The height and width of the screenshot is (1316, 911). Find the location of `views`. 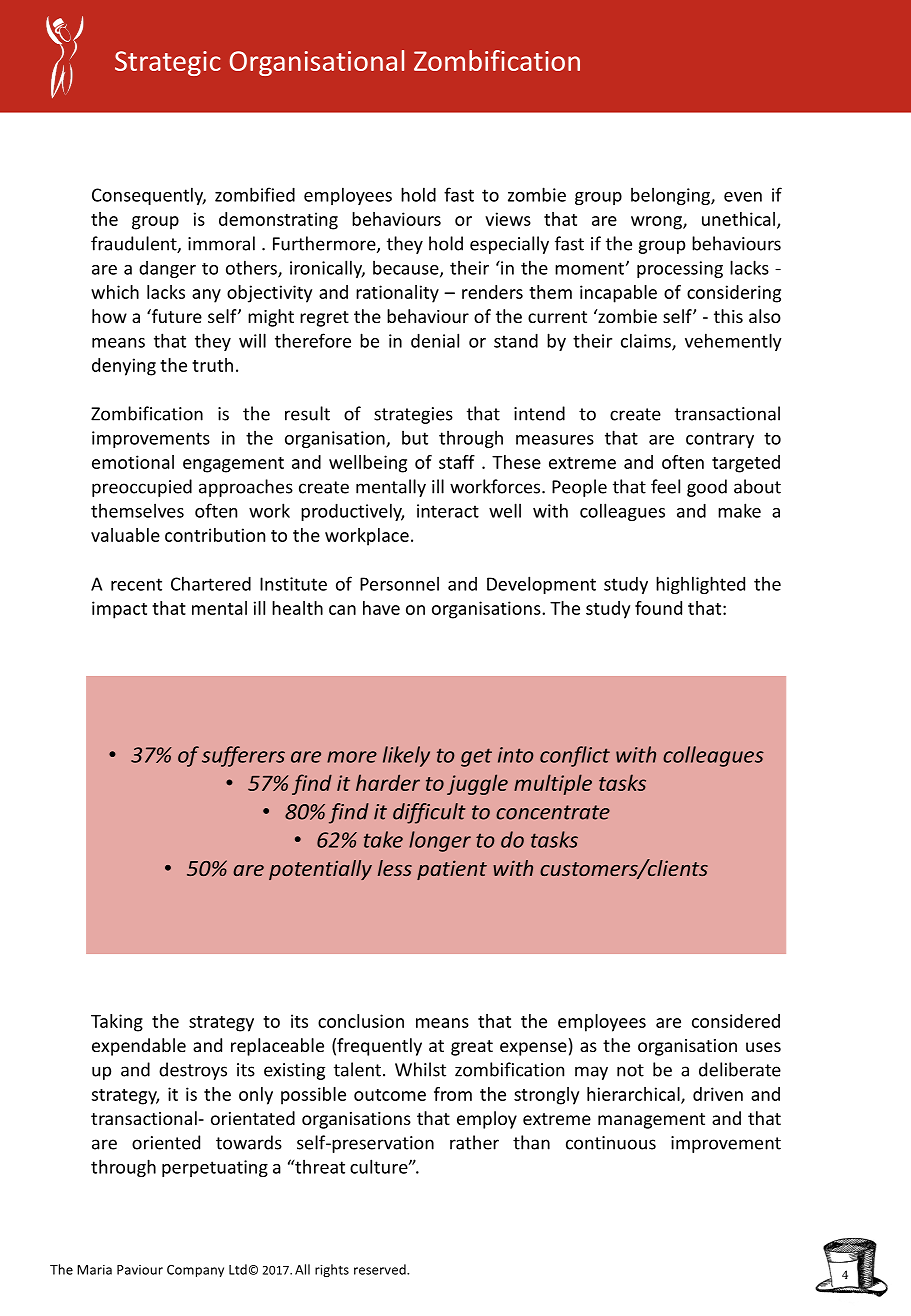

views is located at coordinates (508, 219).
